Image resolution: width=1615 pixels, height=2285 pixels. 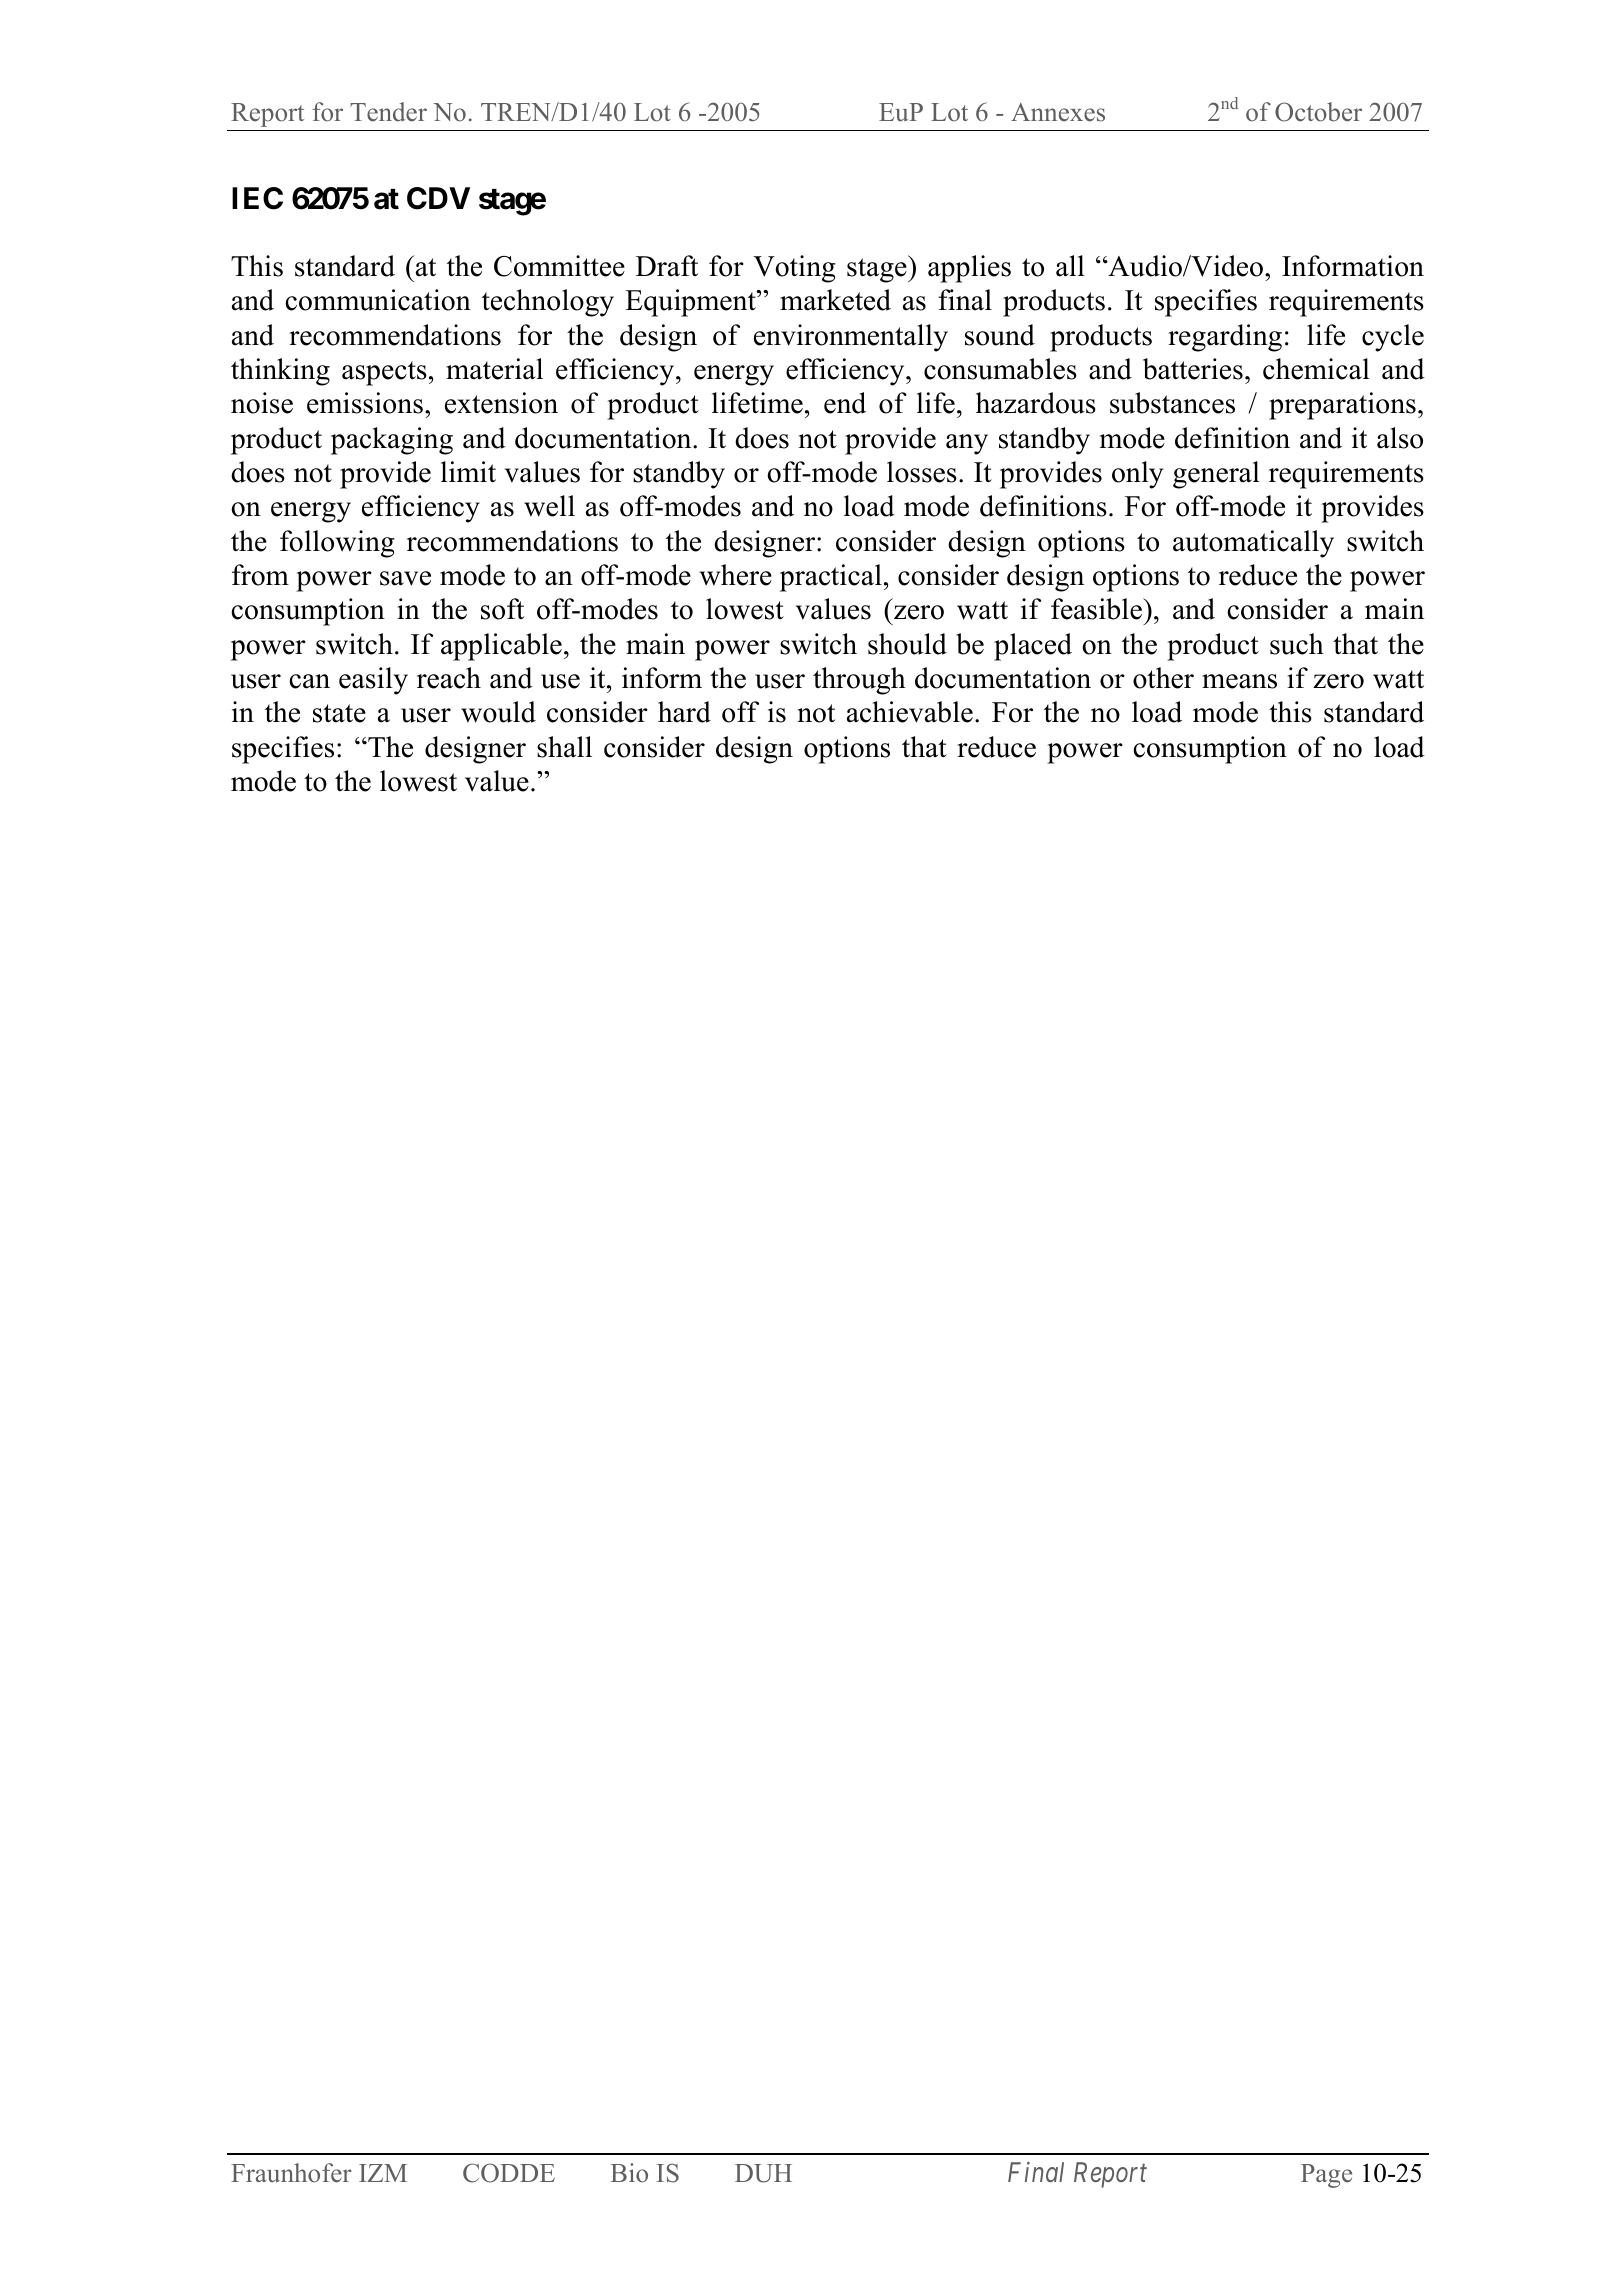 I want to click on Voting, so click(x=794, y=269).
